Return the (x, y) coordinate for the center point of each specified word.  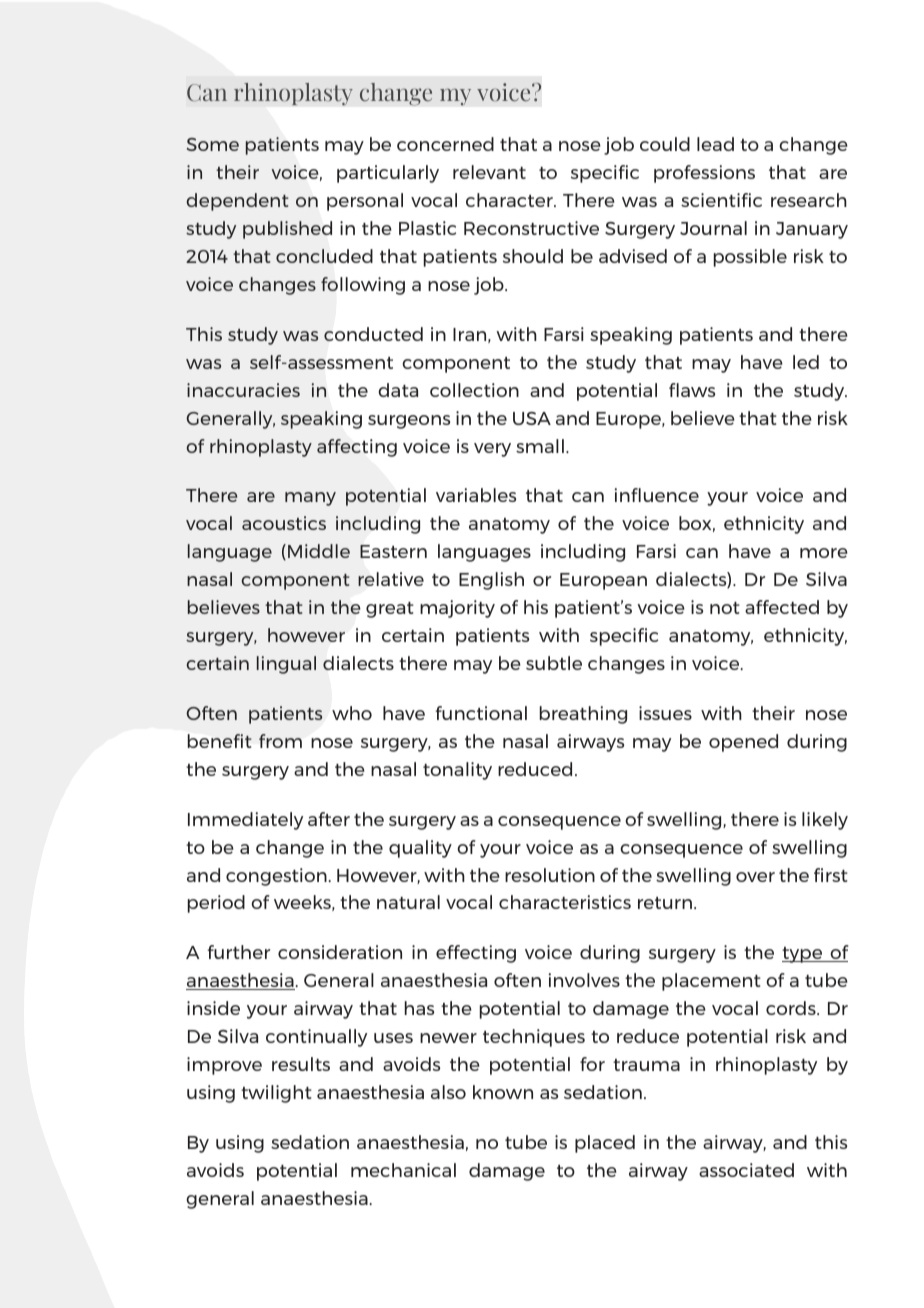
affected (782, 607)
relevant (489, 172)
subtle (554, 663)
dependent (238, 202)
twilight (276, 1094)
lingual (286, 665)
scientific (721, 200)
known (503, 1092)
